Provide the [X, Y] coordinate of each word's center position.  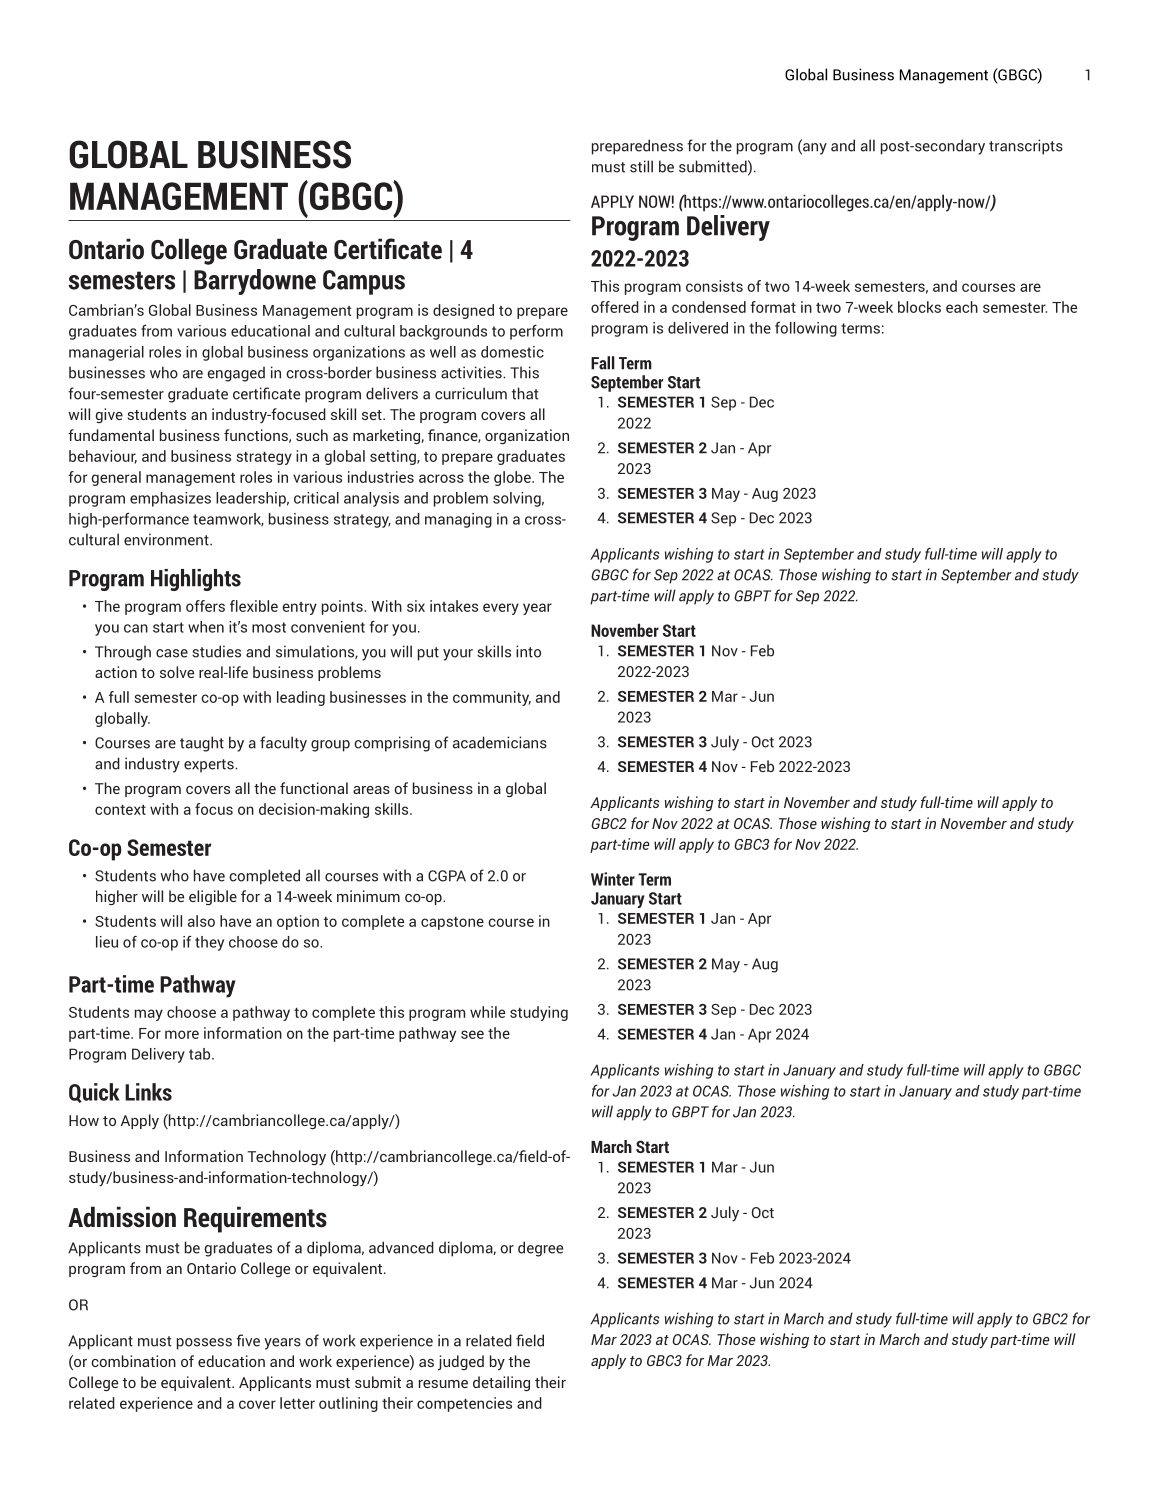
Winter [613, 879]
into [528, 651]
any [814, 149]
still [641, 166]
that [525, 393]
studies [216, 651]
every [501, 609]
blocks [919, 307]
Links [148, 1092]
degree [540, 1249]
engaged [236, 374]
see [472, 1034]
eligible [213, 897]
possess [204, 1344]
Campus [364, 282]
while [487, 1012]
